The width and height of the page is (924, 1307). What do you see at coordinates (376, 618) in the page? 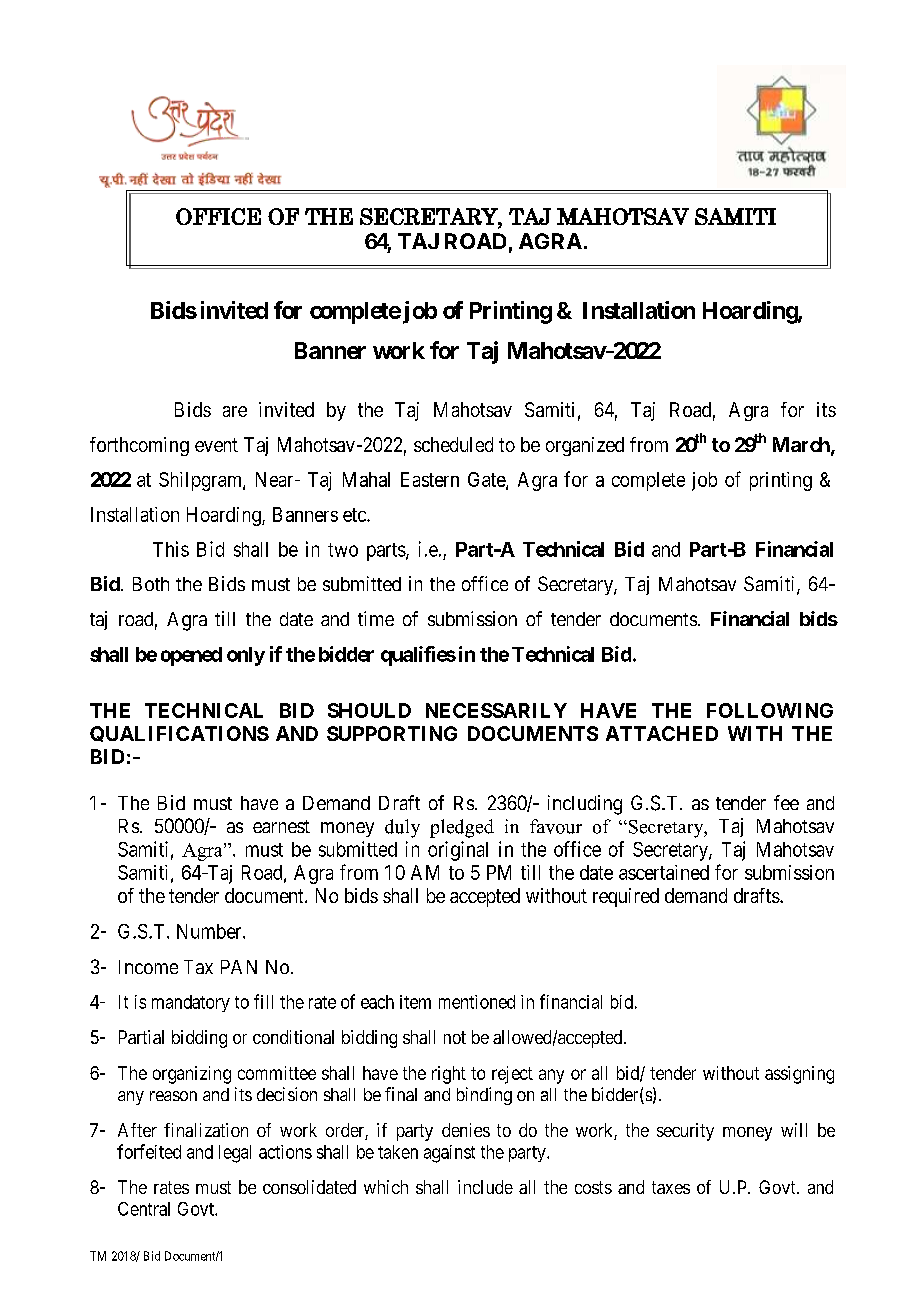
I see `time` at bounding box center [376, 618].
